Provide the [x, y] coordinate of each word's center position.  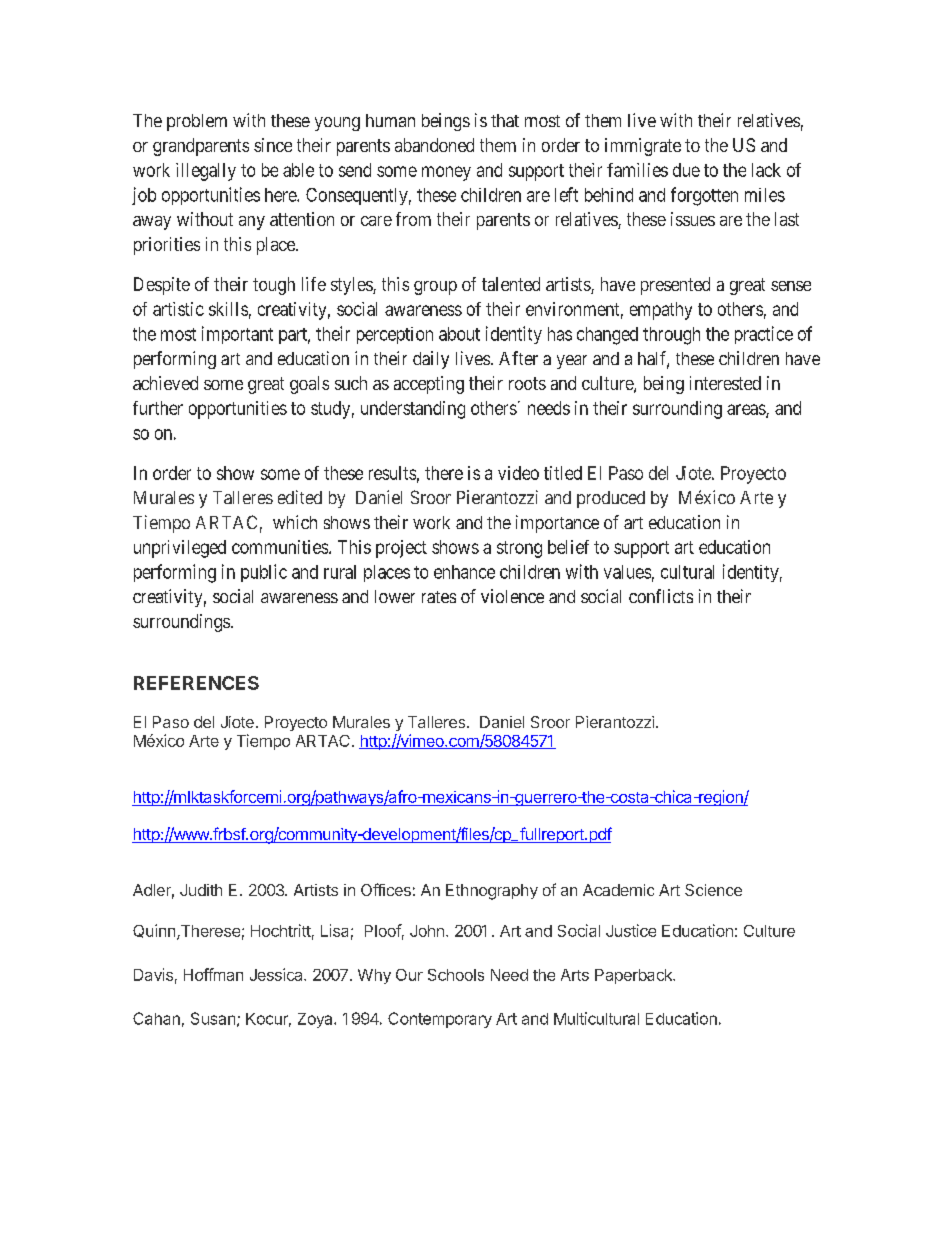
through [671, 336]
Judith [201, 890]
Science [713, 890]
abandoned [434, 145]
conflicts [661, 596]
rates [439, 597]
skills [228, 309]
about [459, 334]
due [686, 170]
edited [300, 497]
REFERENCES [196, 683]
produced [611, 499]
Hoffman [213, 974]
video [518, 473]
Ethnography [492, 892]
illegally [206, 172]
